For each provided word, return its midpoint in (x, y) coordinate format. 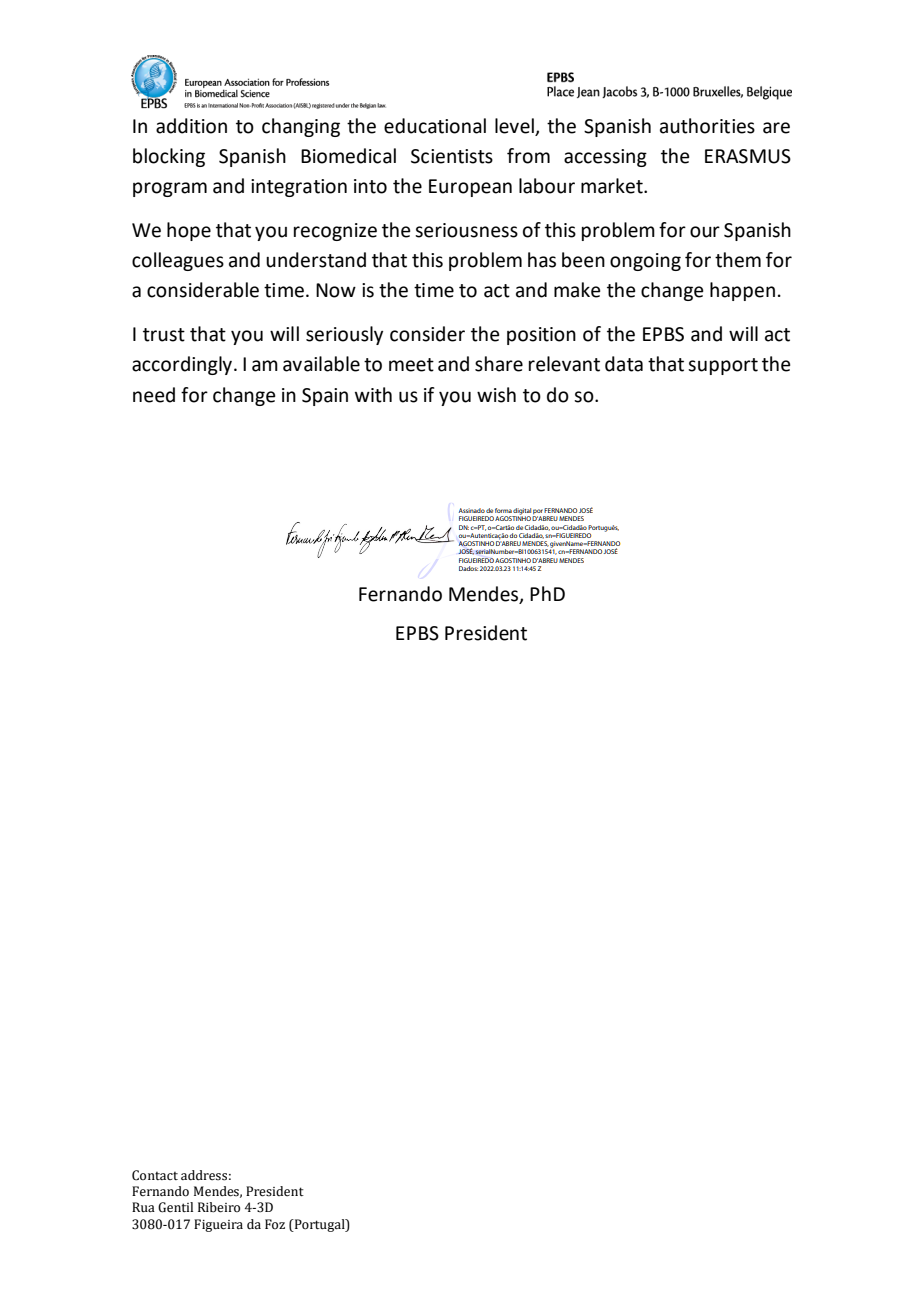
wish (496, 395)
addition (191, 126)
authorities (707, 126)
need (154, 395)
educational (435, 126)
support (723, 366)
